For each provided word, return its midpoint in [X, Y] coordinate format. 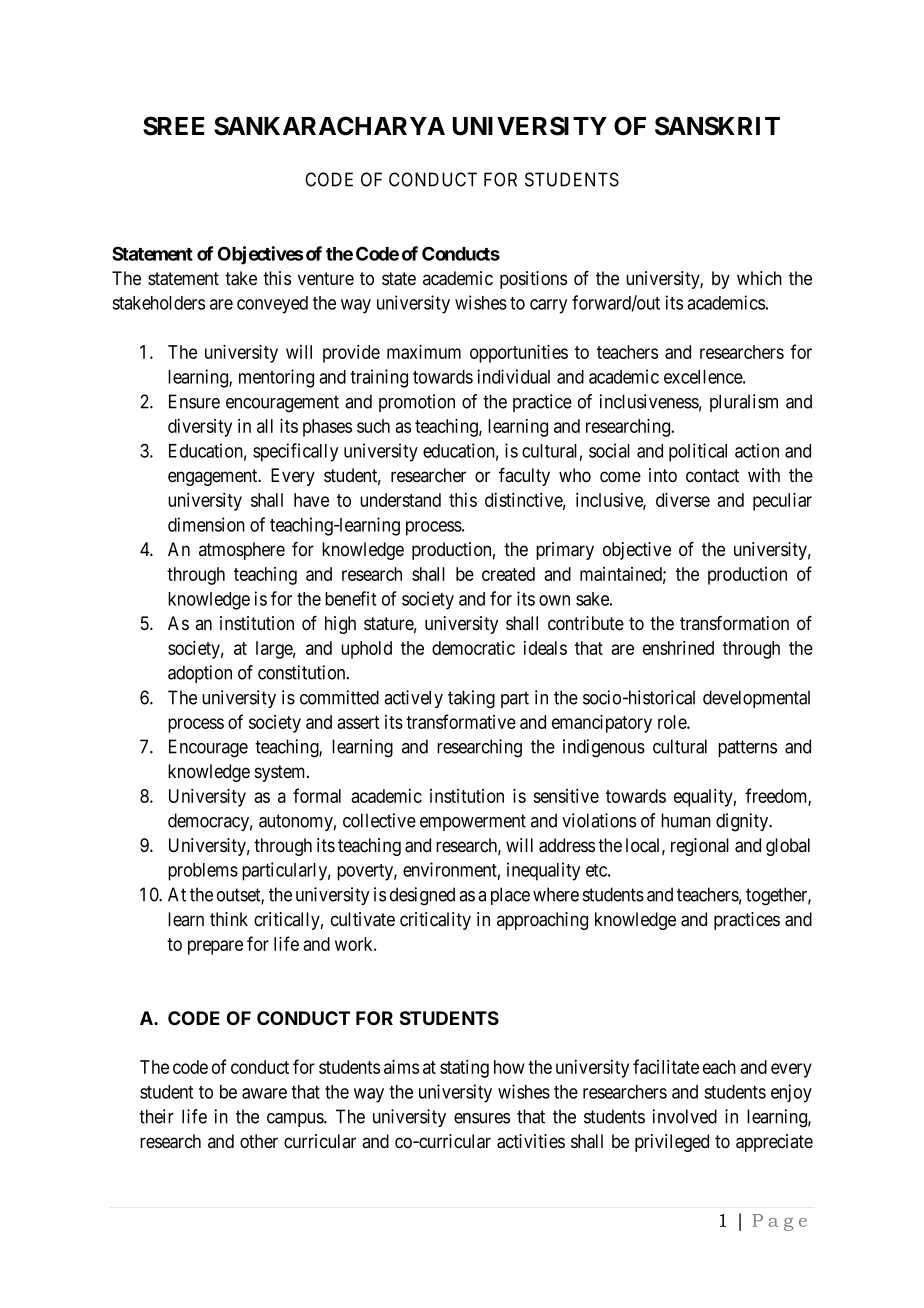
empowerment [473, 822]
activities [531, 1141]
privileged [672, 1143]
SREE [174, 126]
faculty [524, 477]
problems [203, 872]
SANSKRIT [717, 126]
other [259, 1141]
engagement [214, 477]
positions [533, 280]
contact [712, 476]
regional [700, 847]
